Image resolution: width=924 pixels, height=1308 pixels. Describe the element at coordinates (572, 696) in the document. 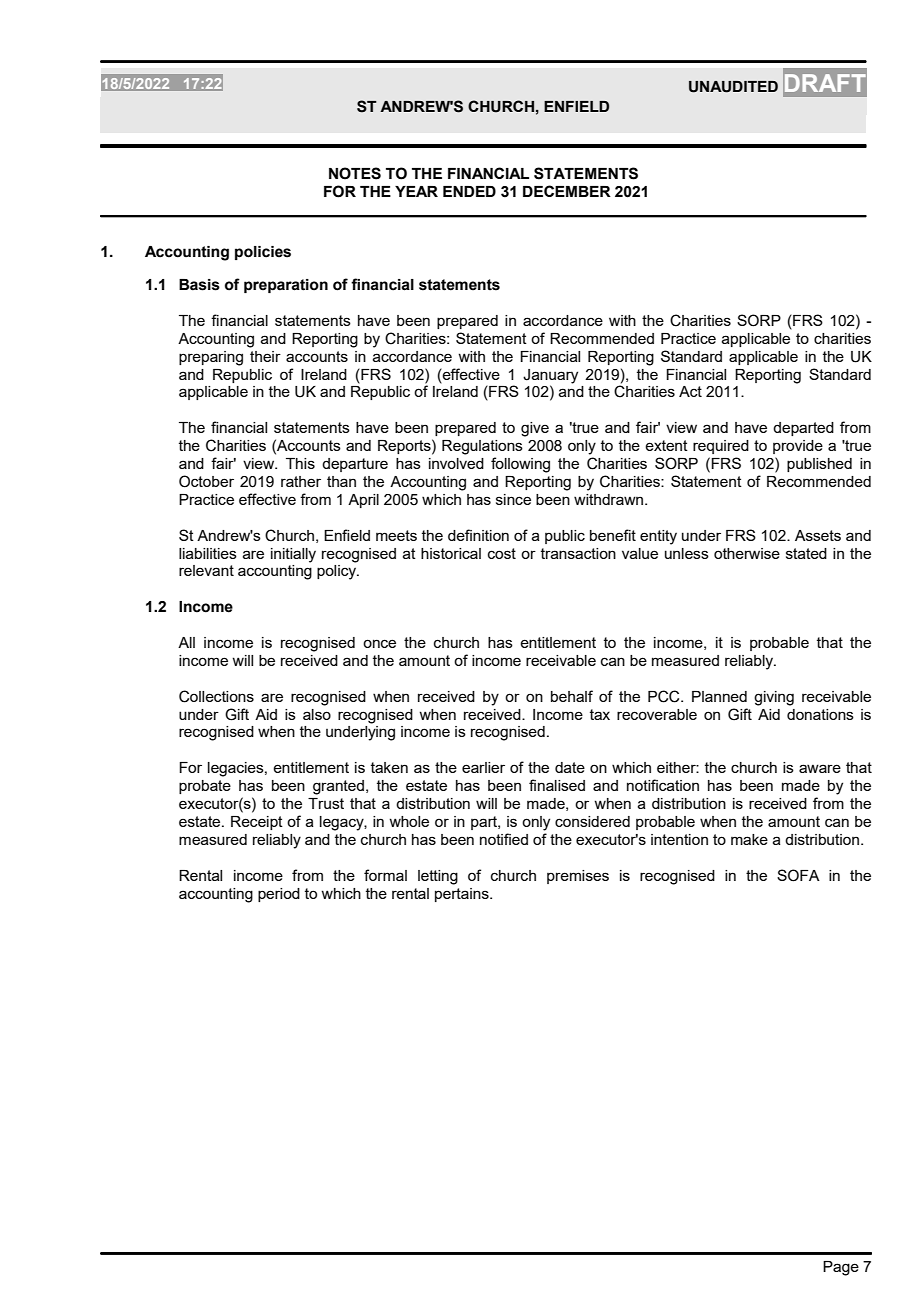

I see `behalf` at that location.
